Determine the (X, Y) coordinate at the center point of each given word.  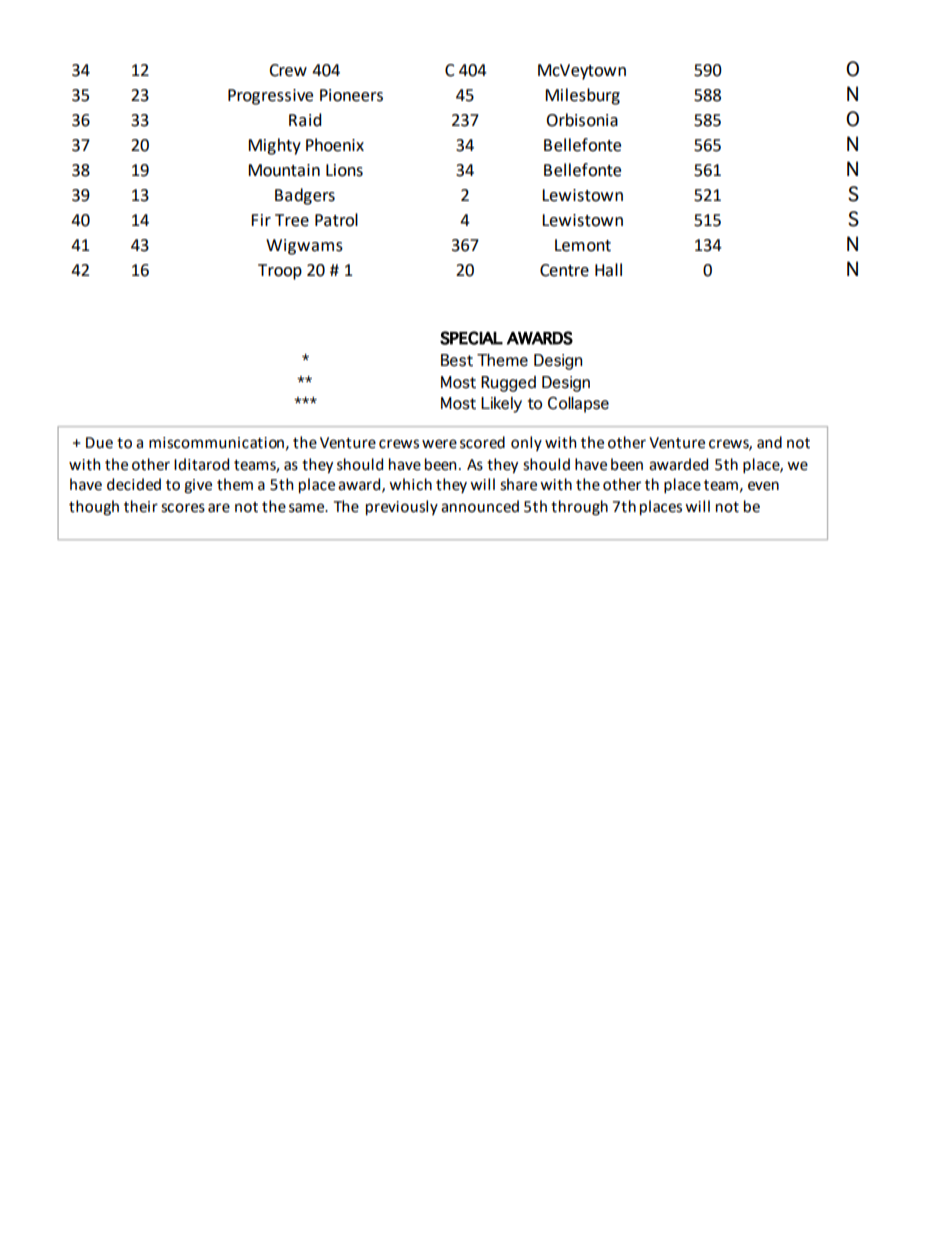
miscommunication (216, 443)
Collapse (578, 405)
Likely (501, 405)
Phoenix (335, 145)
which (410, 484)
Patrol (336, 220)
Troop (280, 272)
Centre (564, 270)
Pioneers (351, 95)
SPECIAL (471, 338)
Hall (608, 270)
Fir (261, 220)
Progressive (270, 97)
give (198, 486)
